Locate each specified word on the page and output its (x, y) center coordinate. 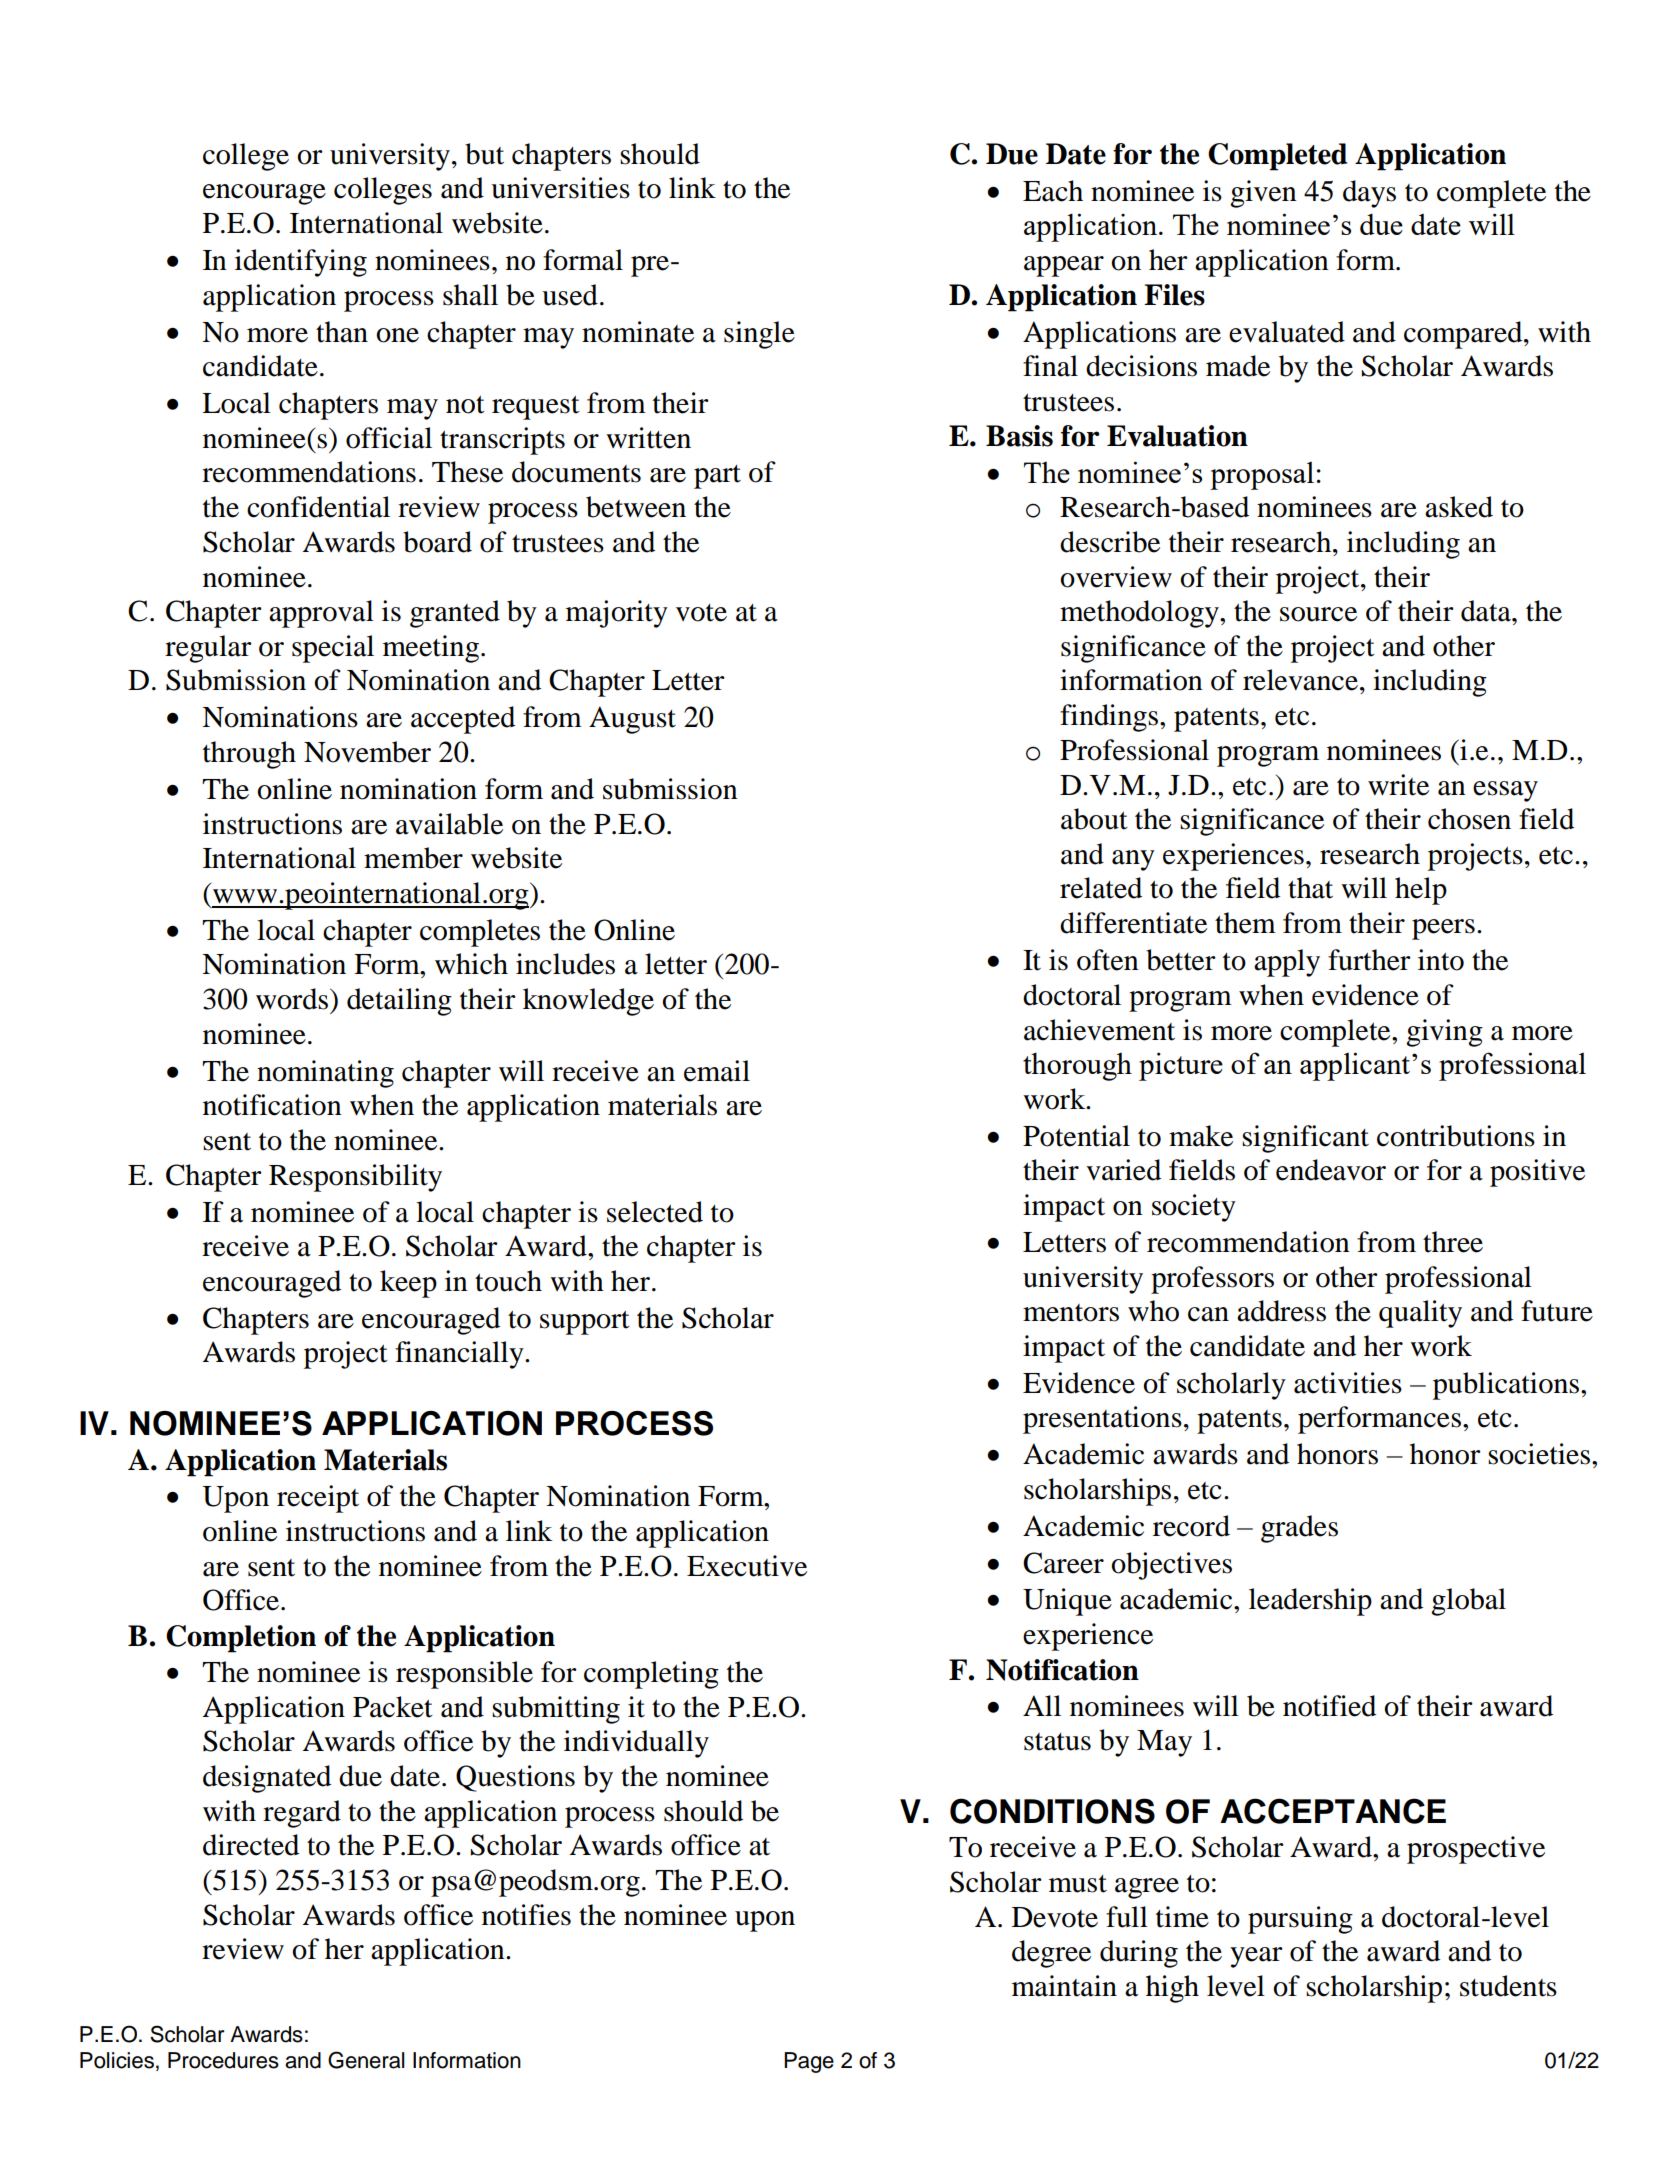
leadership (1310, 1602)
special (333, 649)
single (759, 335)
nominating (325, 1074)
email (717, 1071)
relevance (1300, 680)
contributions (1456, 1136)
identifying (301, 263)
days (1369, 194)
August (632, 720)
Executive (747, 1566)
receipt (318, 1499)
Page (809, 2062)
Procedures (223, 2060)
